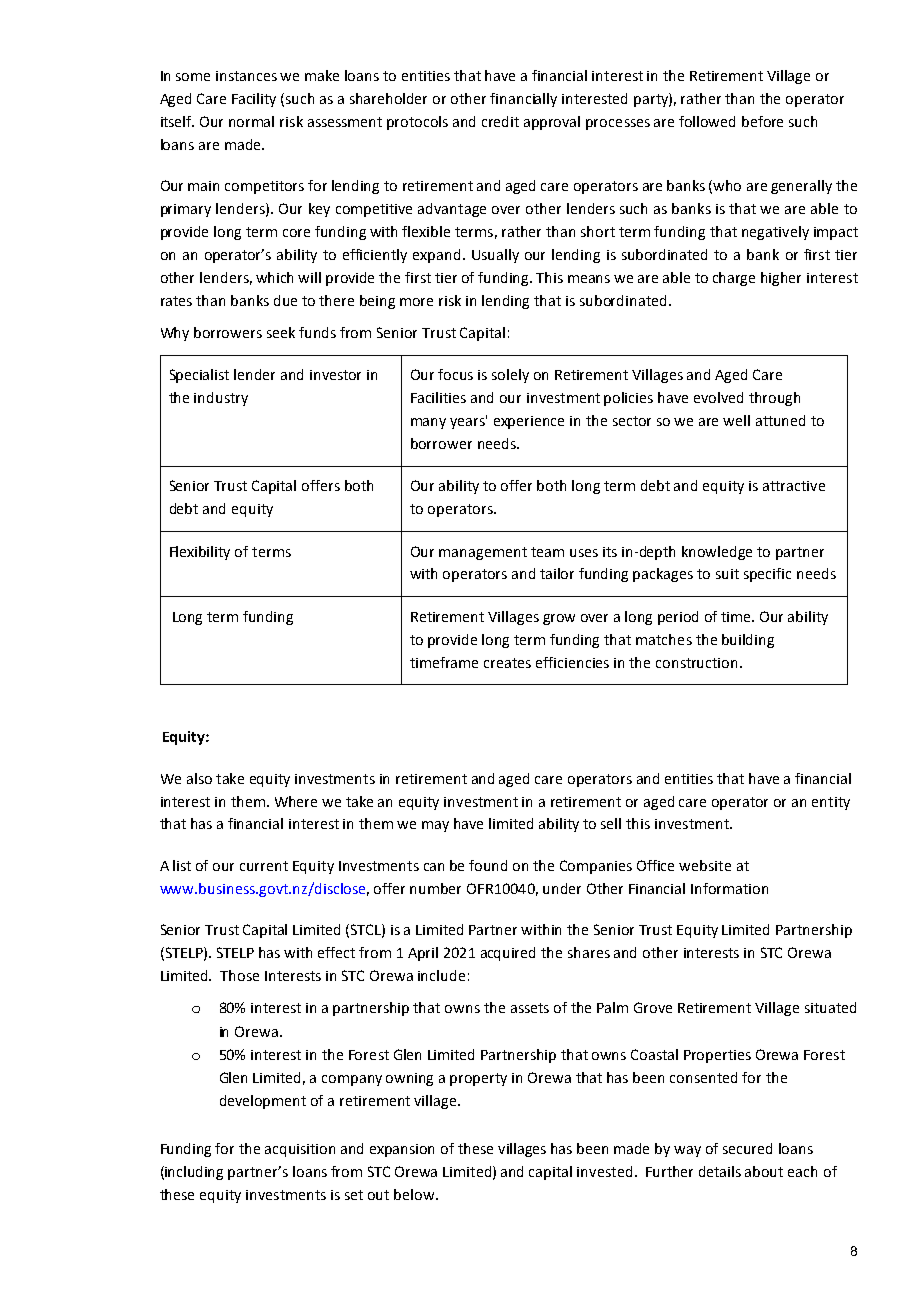 This screenshot has width=924, height=1308. What do you see at coordinates (200, 553) in the screenshot?
I see `Flexibility` at bounding box center [200, 553].
